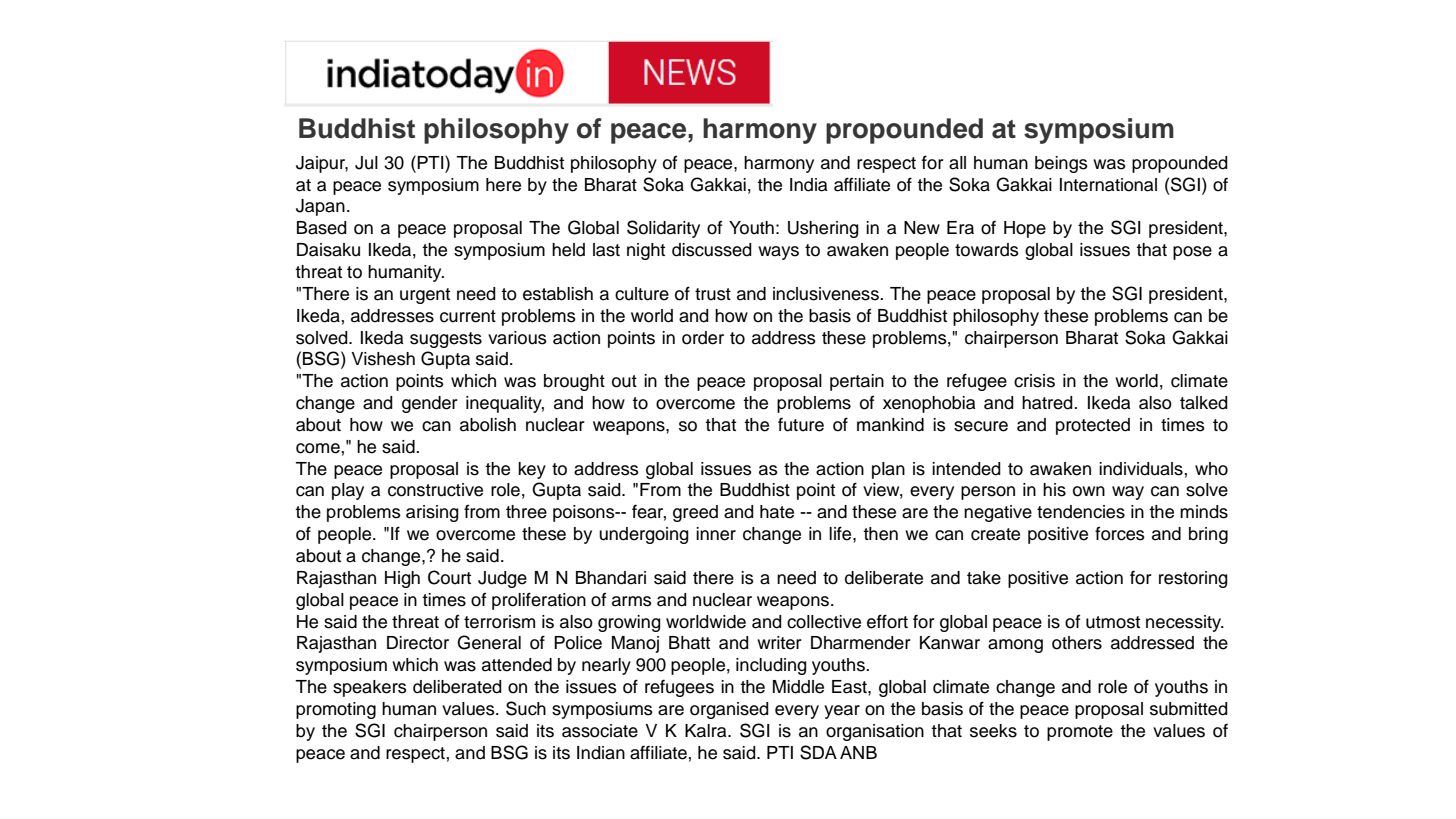  Describe the element at coordinates (1108, 185) in the document. I see `International` at that location.
